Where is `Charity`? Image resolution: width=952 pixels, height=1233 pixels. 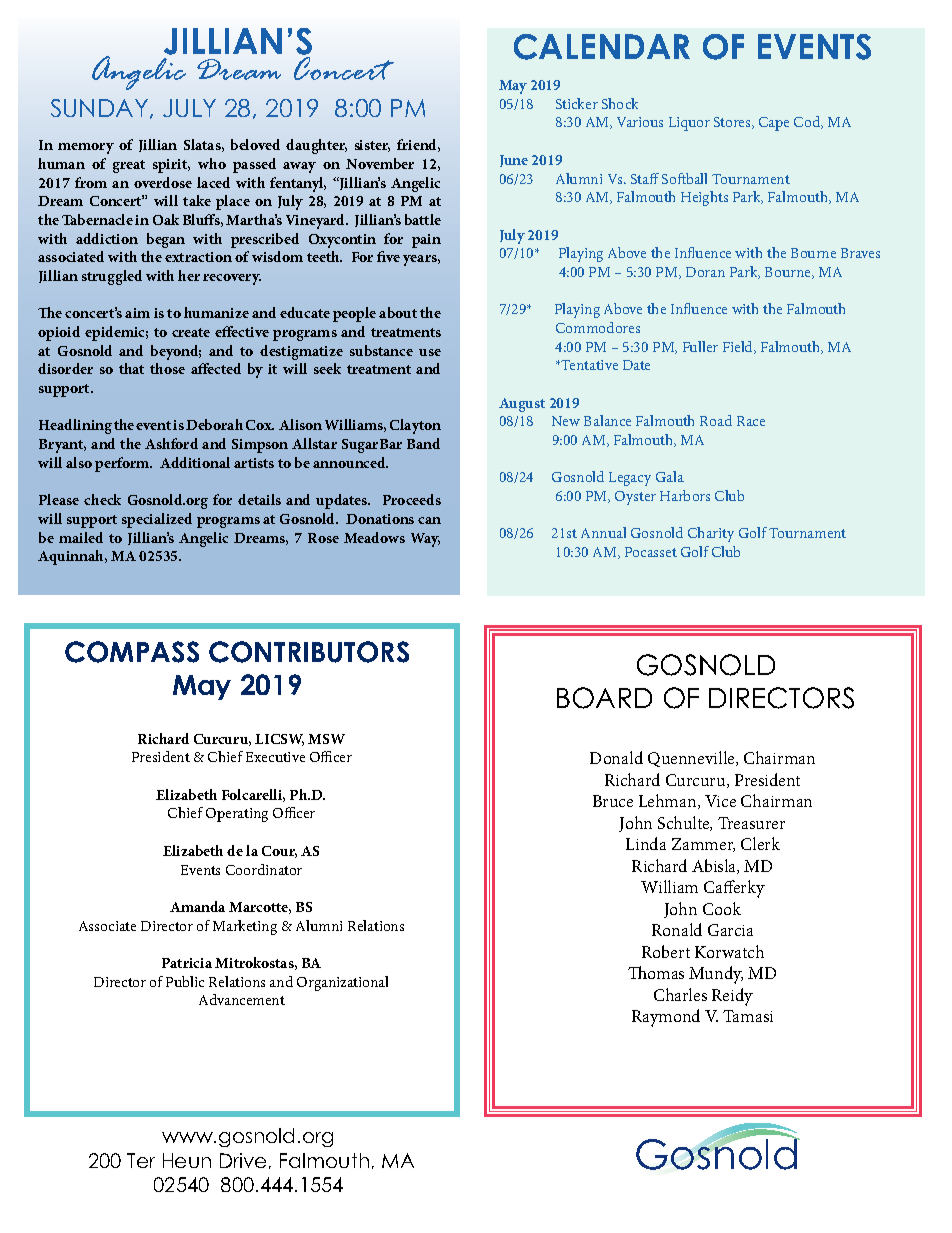
Charity is located at coordinates (711, 534).
